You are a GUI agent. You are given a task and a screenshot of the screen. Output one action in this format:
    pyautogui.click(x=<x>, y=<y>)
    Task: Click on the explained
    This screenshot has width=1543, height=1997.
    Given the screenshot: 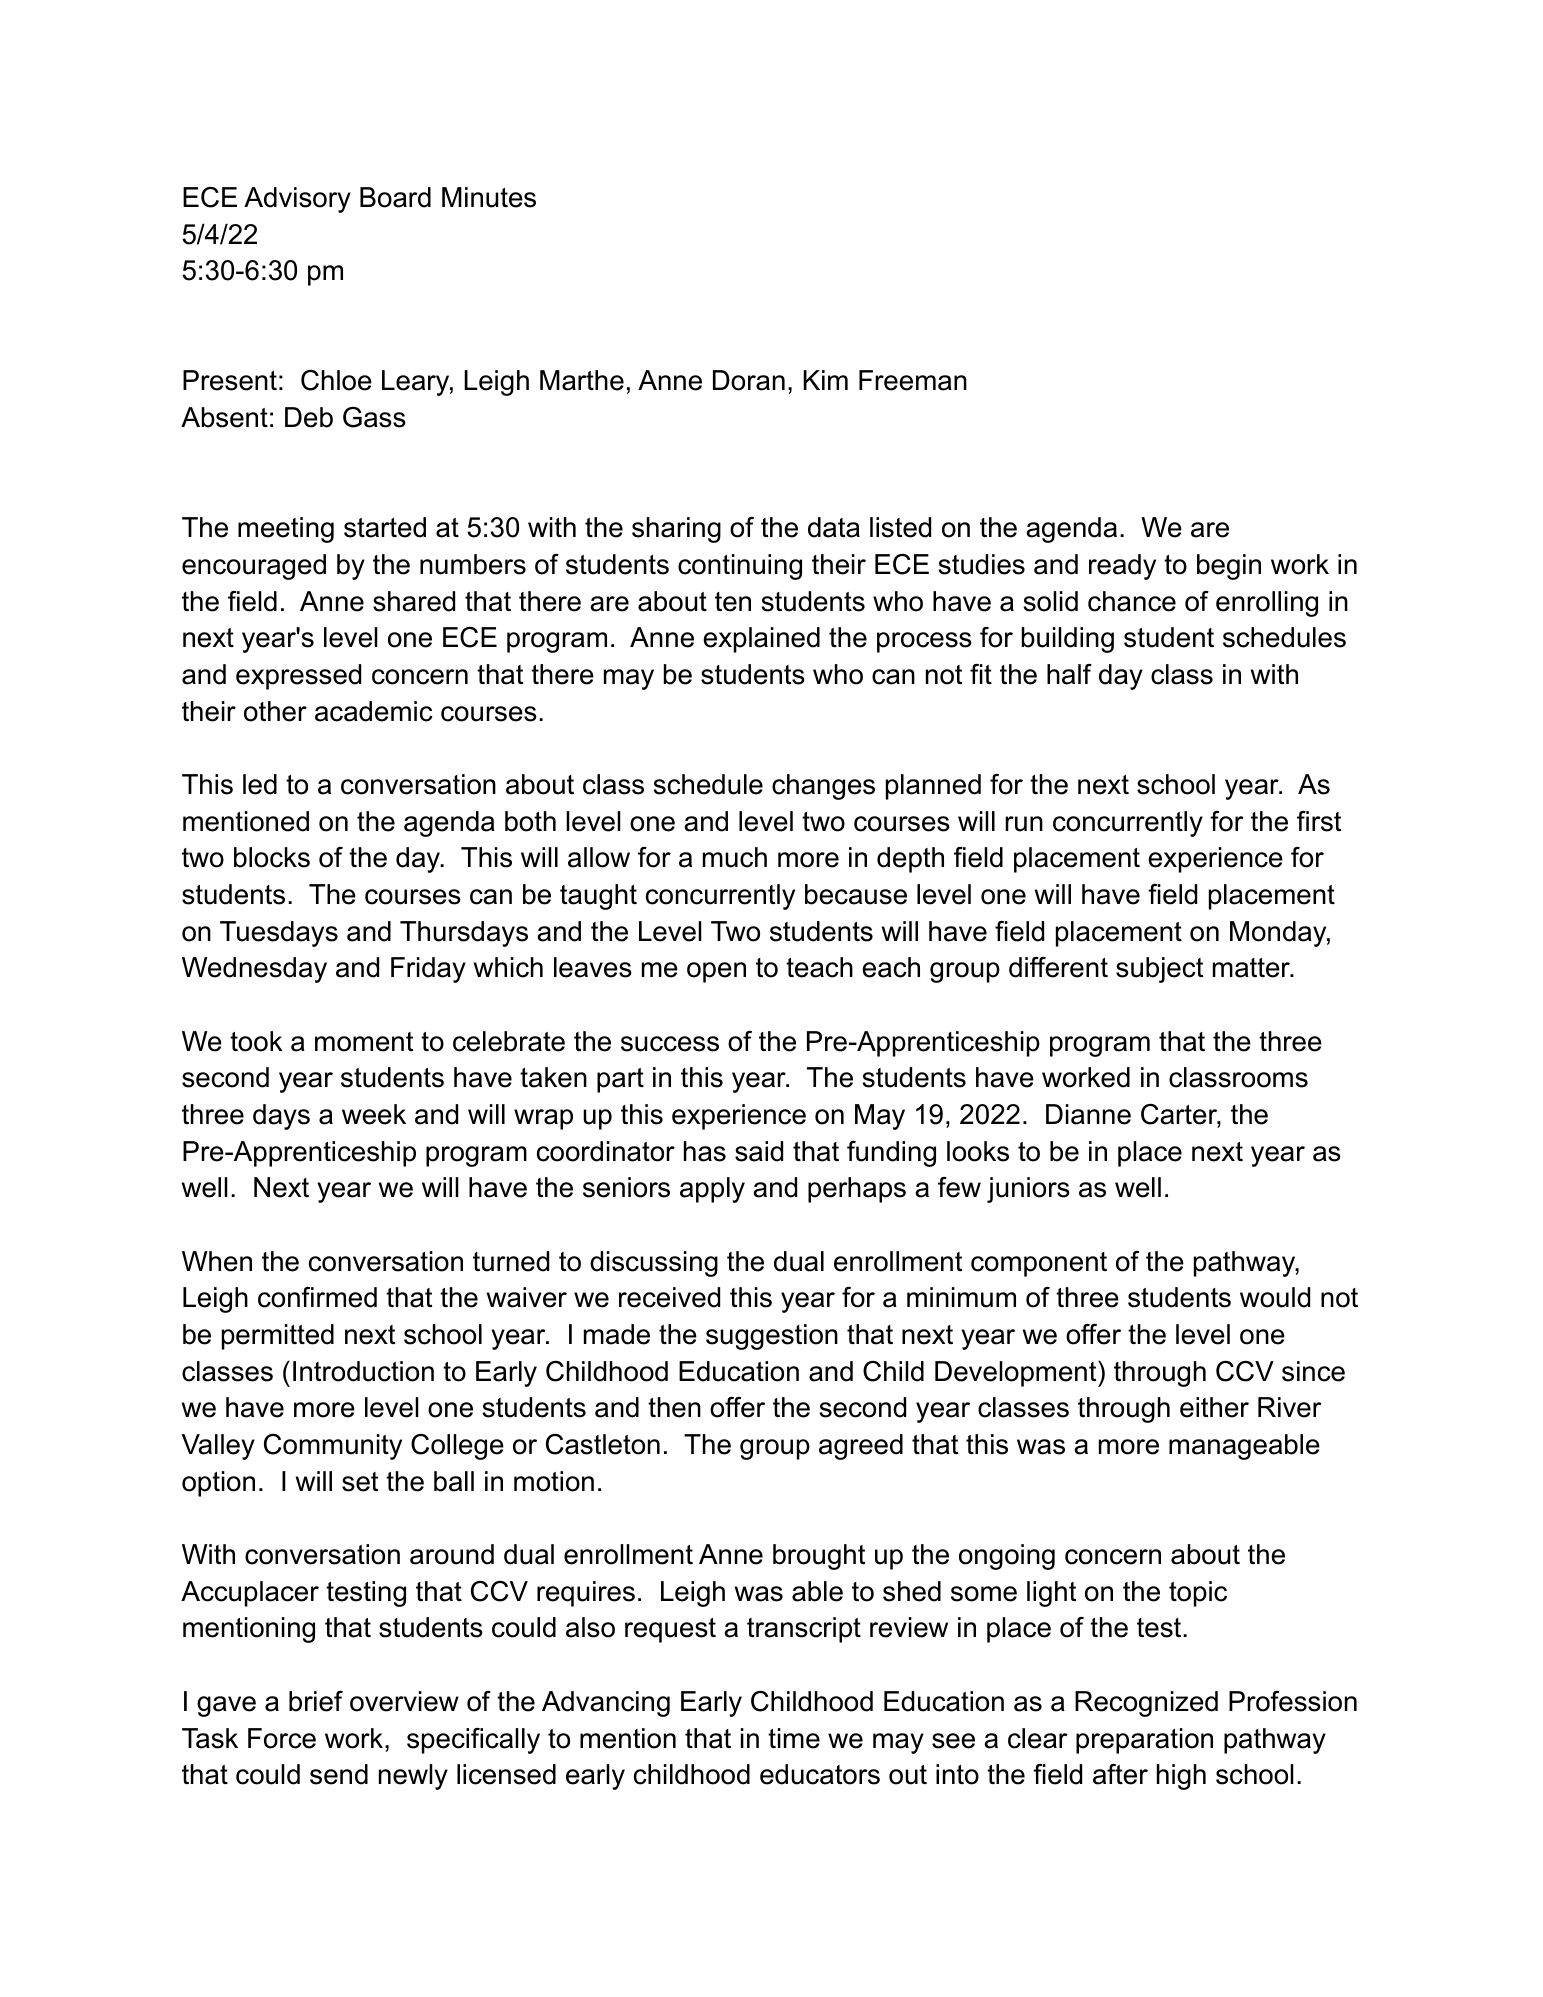 What is the action you would take?
    pyautogui.click(x=761, y=640)
